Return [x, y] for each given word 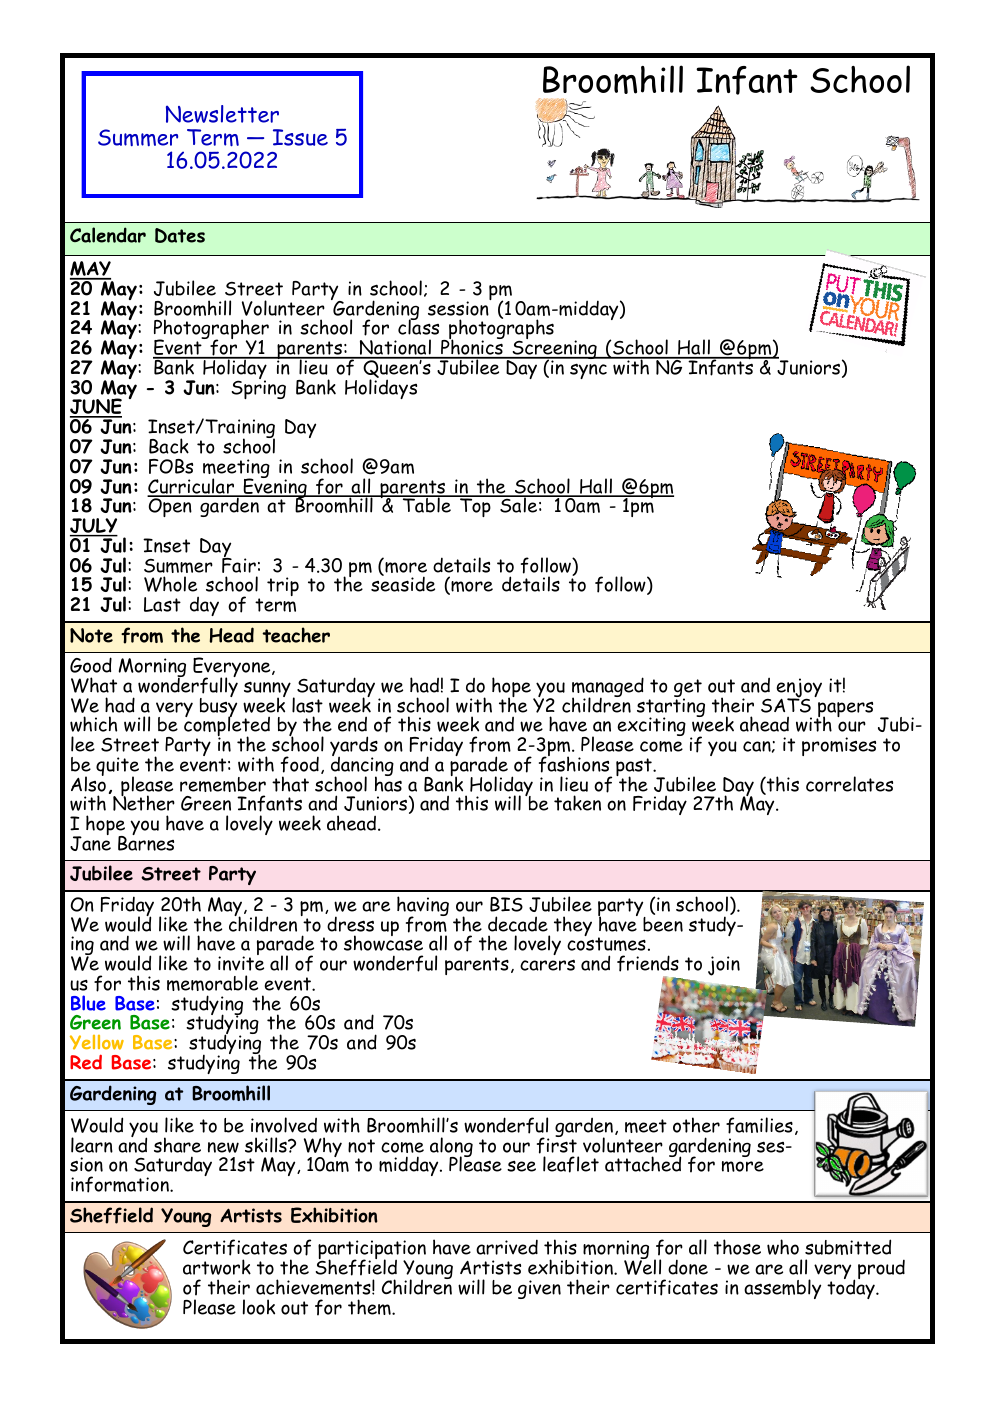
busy [218, 707]
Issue [300, 137]
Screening [554, 350]
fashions [574, 763]
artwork [217, 1267]
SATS [786, 704]
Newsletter [222, 114]
